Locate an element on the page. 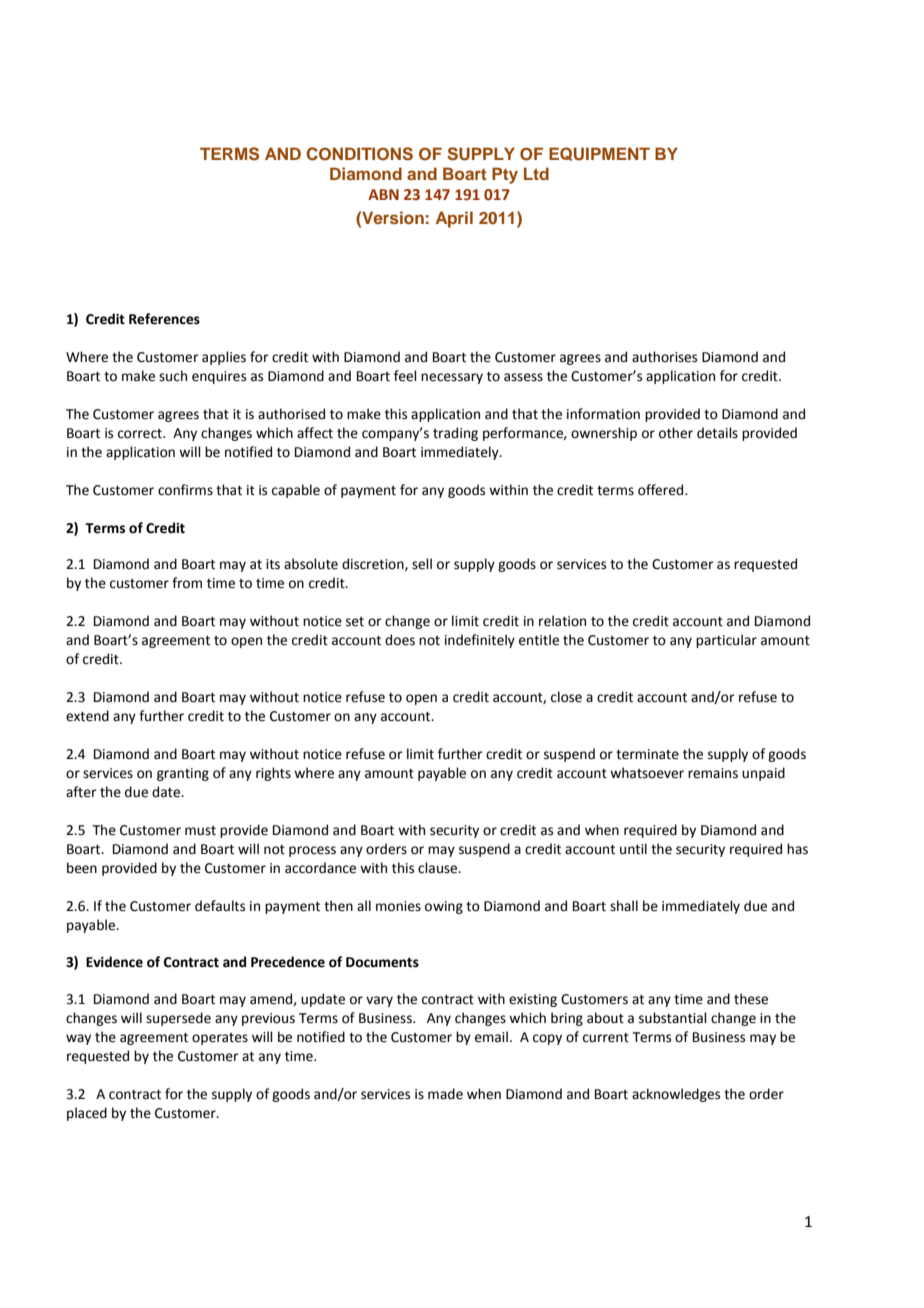 This image has height=1308, width=924. operates is located at coordinates (220, 1039).
